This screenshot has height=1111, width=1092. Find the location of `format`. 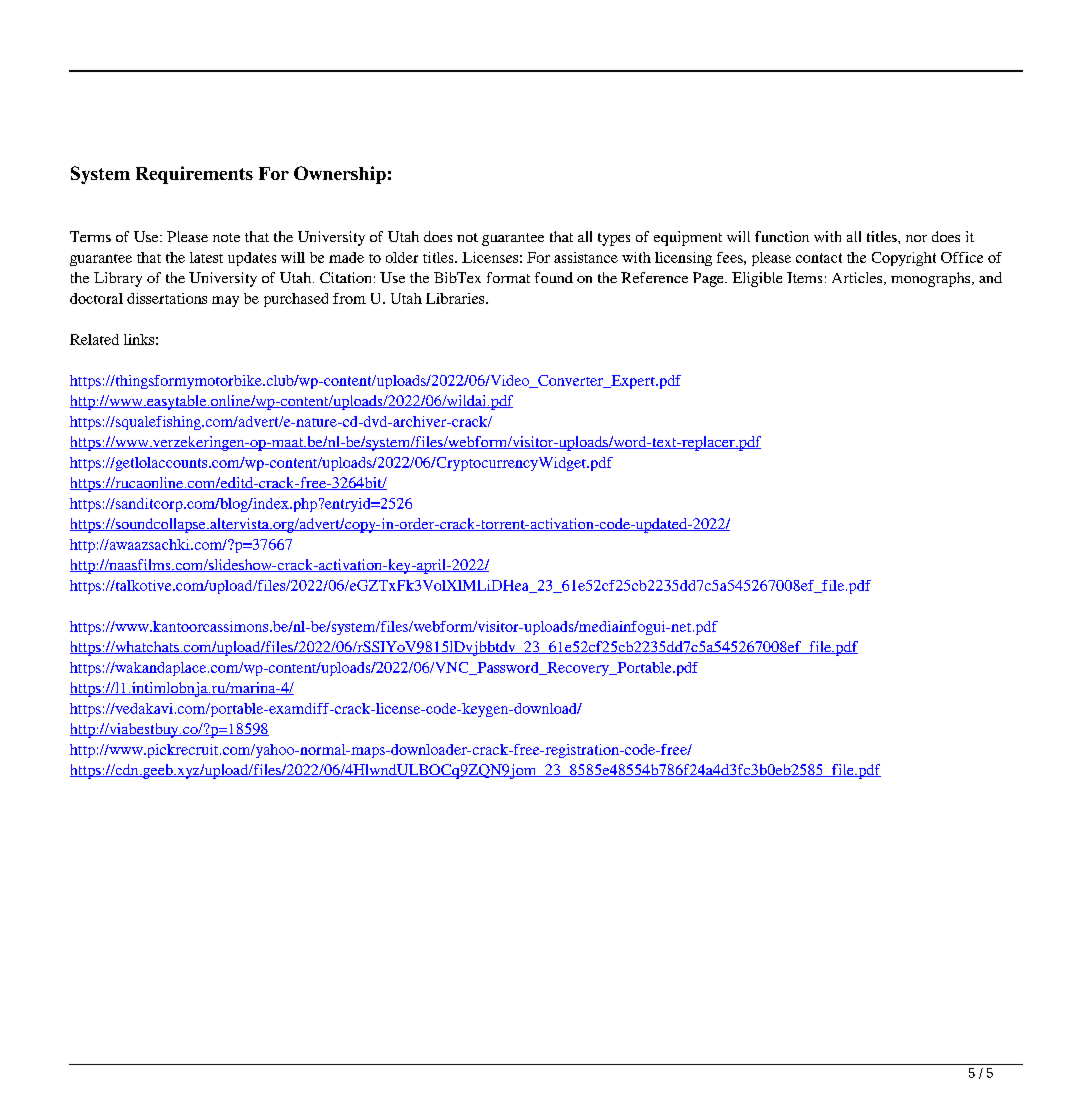

format is located at coordinates (508, 277).
